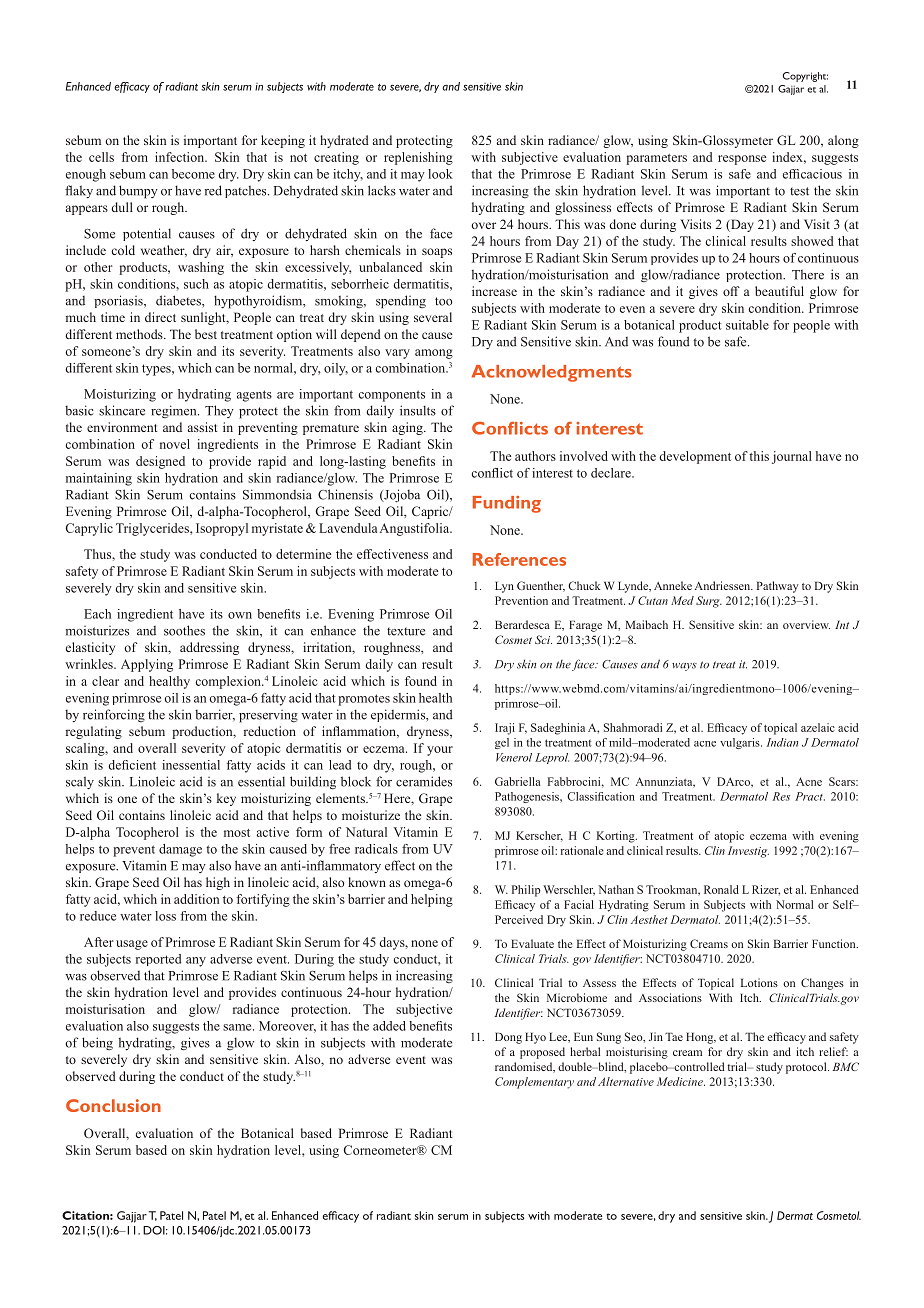  What do you see at coordinates (113, 1105) in the document?
I see `Conclusion` at bounding box center [113, 1105].
